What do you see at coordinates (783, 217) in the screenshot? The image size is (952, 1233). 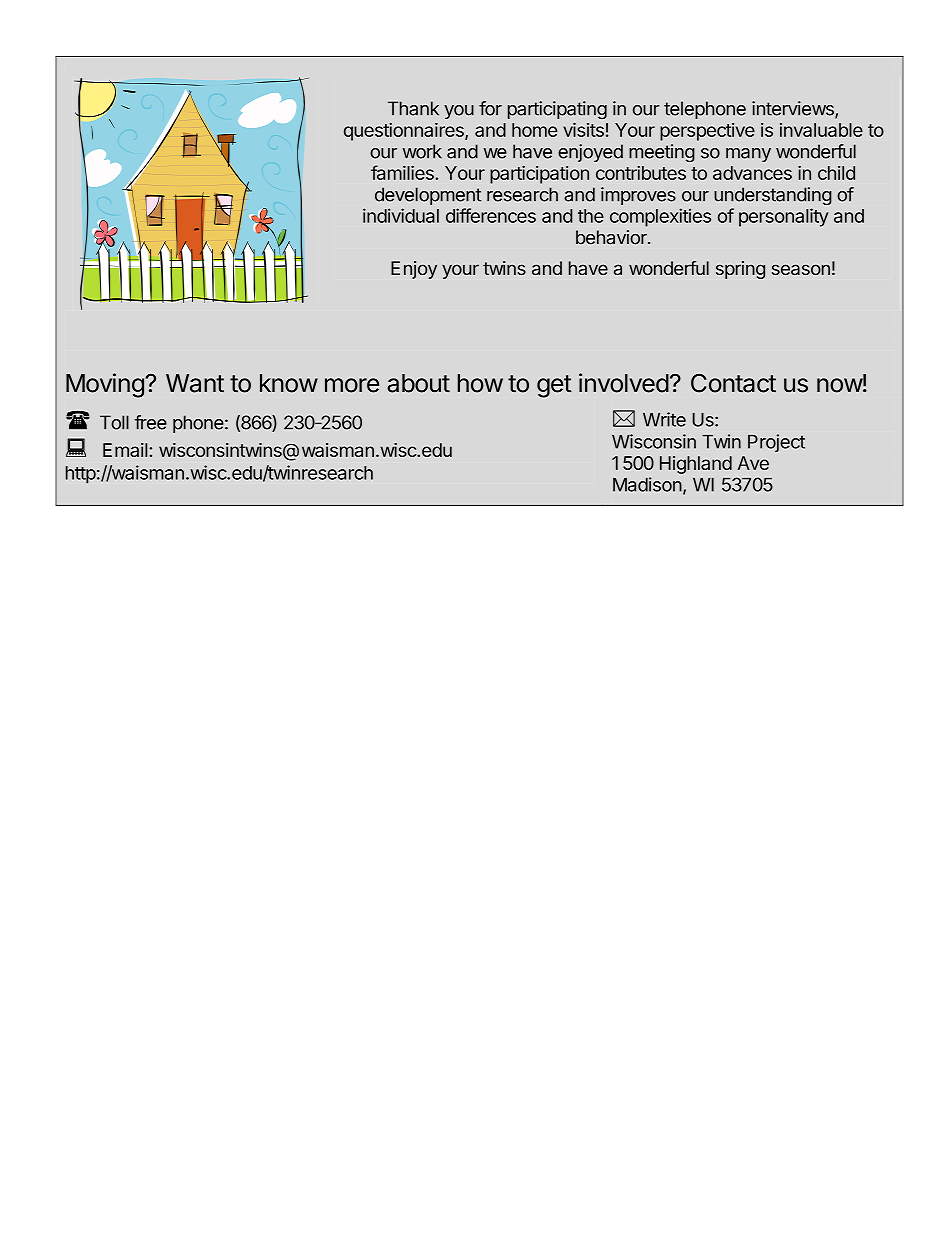 I see `personality` at bounding box center [783, 217].
